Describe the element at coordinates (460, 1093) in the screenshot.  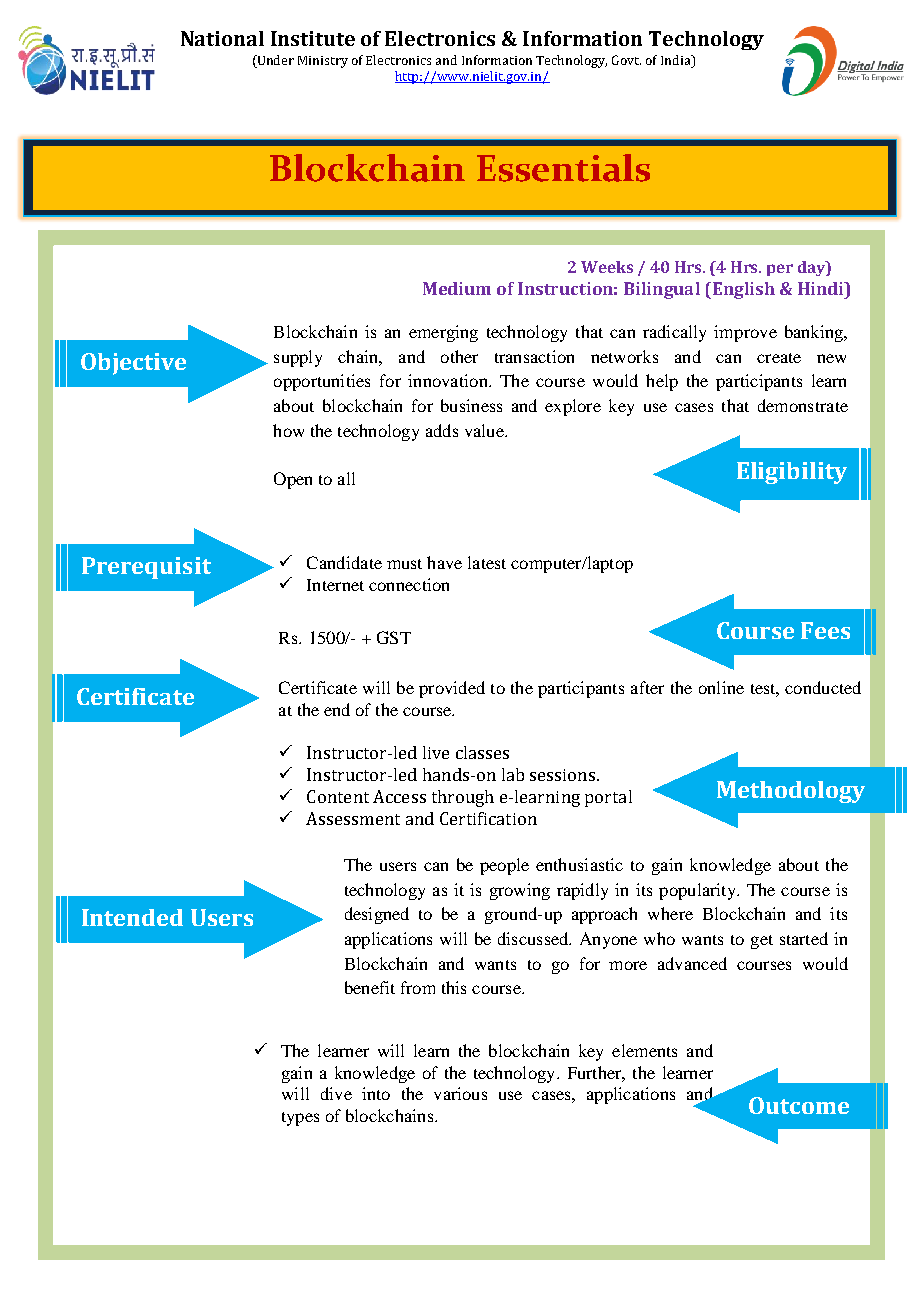
I see `various` at that location.
